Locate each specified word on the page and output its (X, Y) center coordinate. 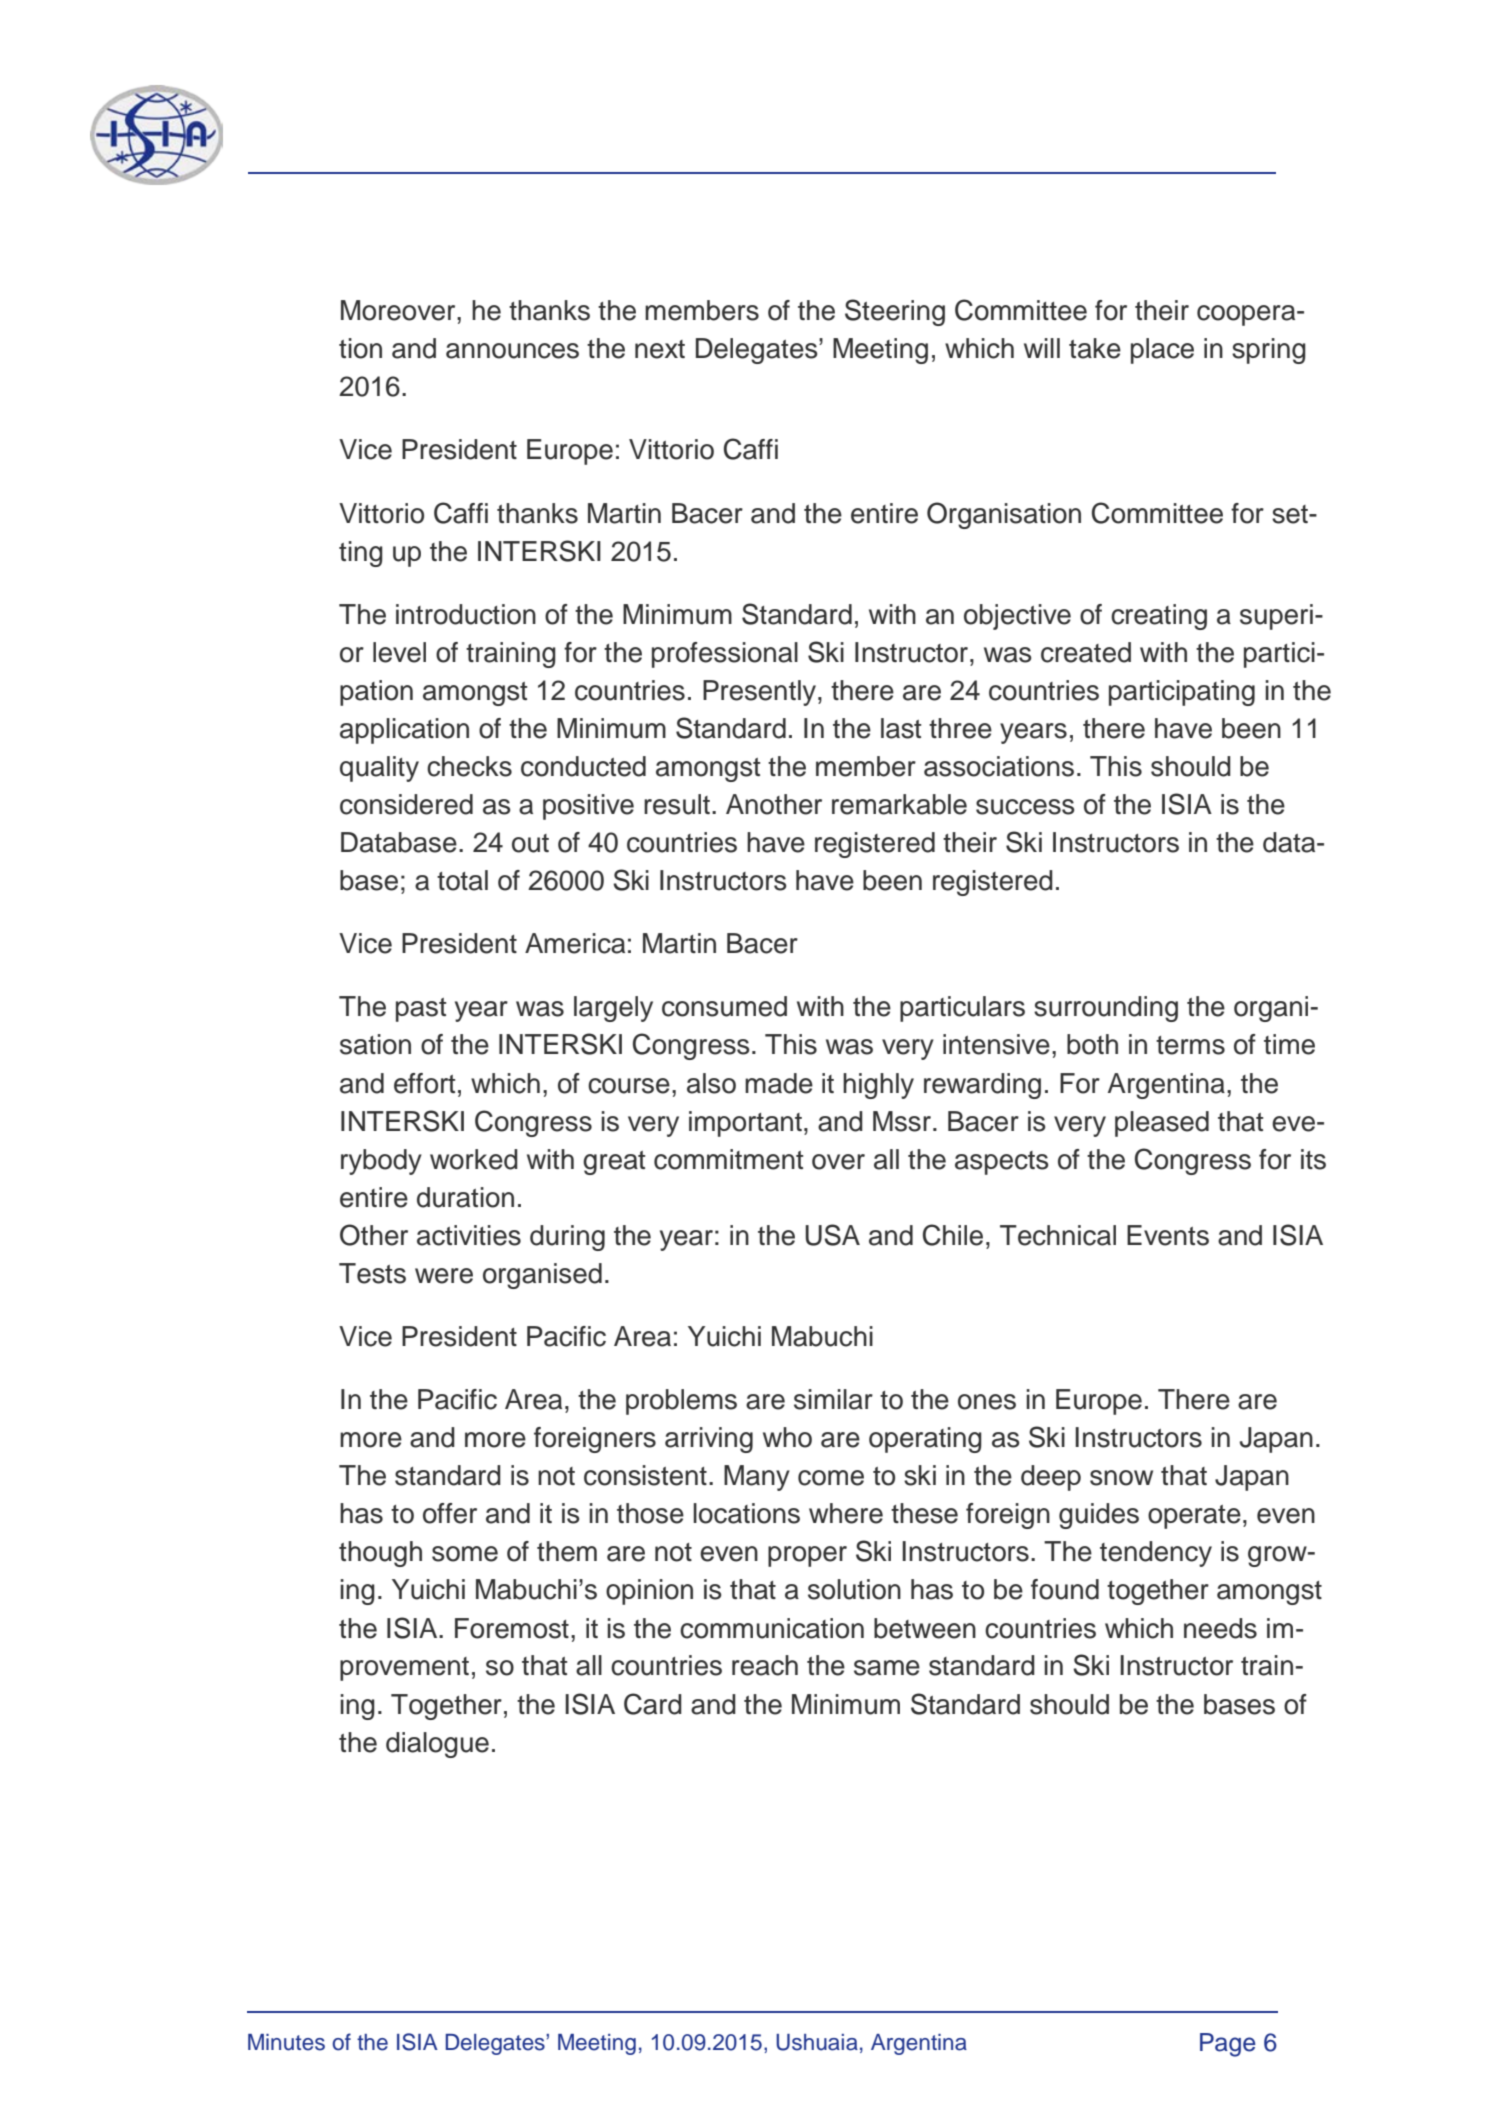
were (444, 1276)
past (421, 1010)
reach (765, 1665)
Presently (761, 693)
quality (379, 769)
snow (1121, 1478)
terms (1190, 1045)
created (1086, 652)
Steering (895, 312)
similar (833, 1399)
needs (1220, 1628)
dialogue (437, 1745)
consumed (724, 1006)
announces (512, 351)
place (1162, 351)
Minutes (286, 2042)
